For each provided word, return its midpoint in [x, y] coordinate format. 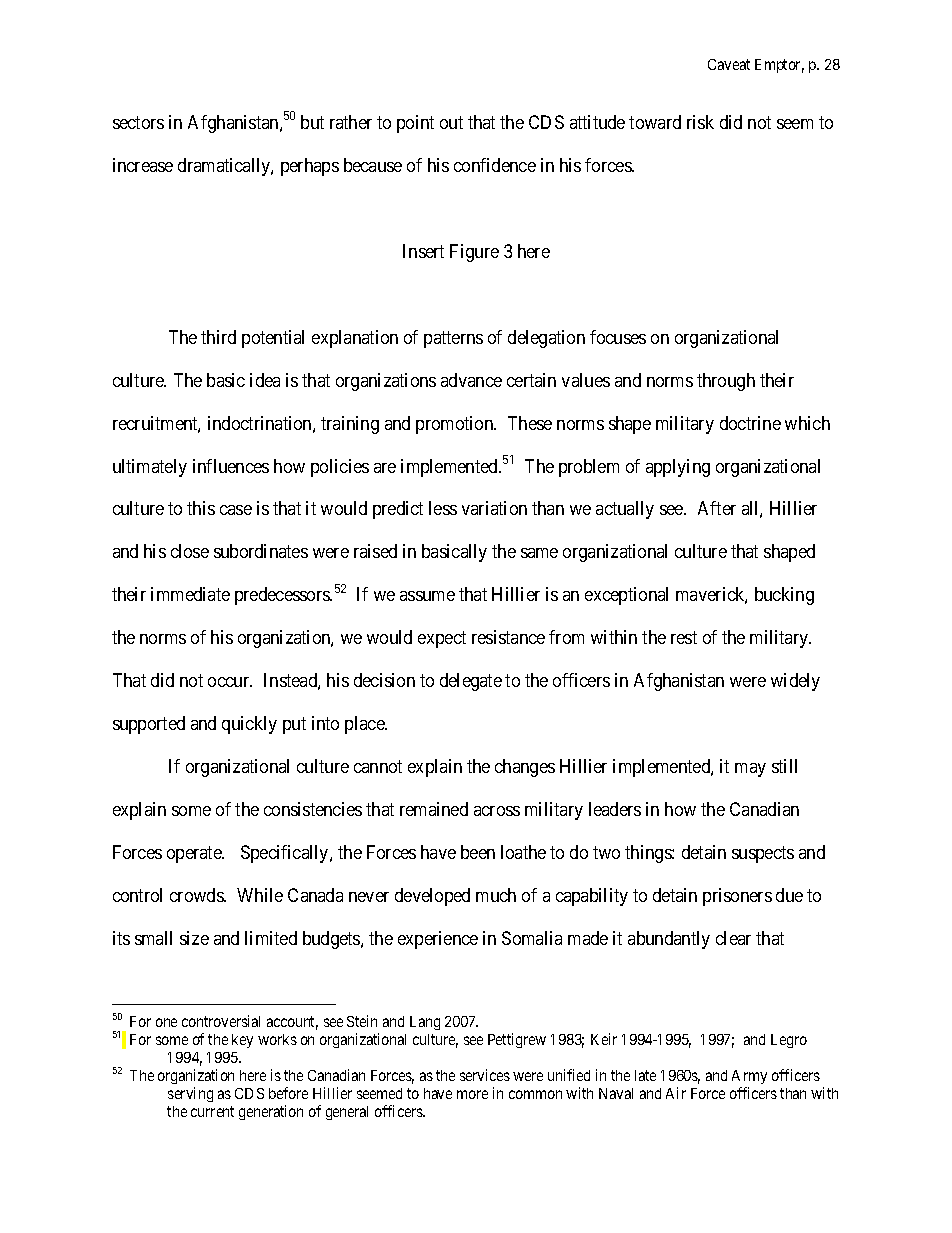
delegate [471, 682]
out [451, 122]
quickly [249, 725]
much [496, 895]
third [218, 337]
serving [190, 1094]
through [726, 382]
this [201, 508]
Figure [474, 253]
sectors [138, 122]
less [443, 508]
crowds [197, 895]
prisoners [737, 897]
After [717, 508]
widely [795, 682]
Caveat [729, 64]
